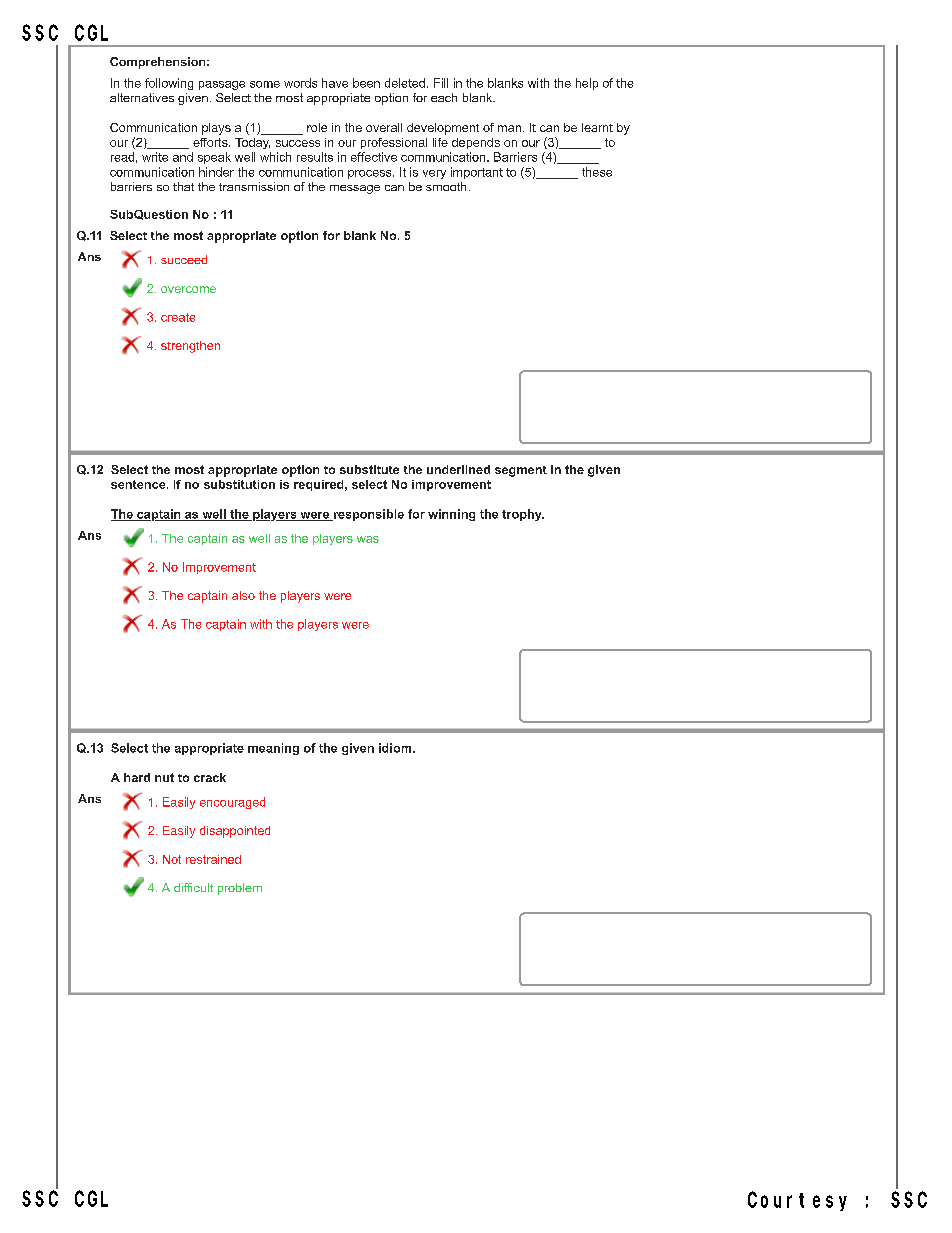 Image resolution: width=952 pixels, height=1233 pixels. I want to click on underlined, so click(458, 469).
